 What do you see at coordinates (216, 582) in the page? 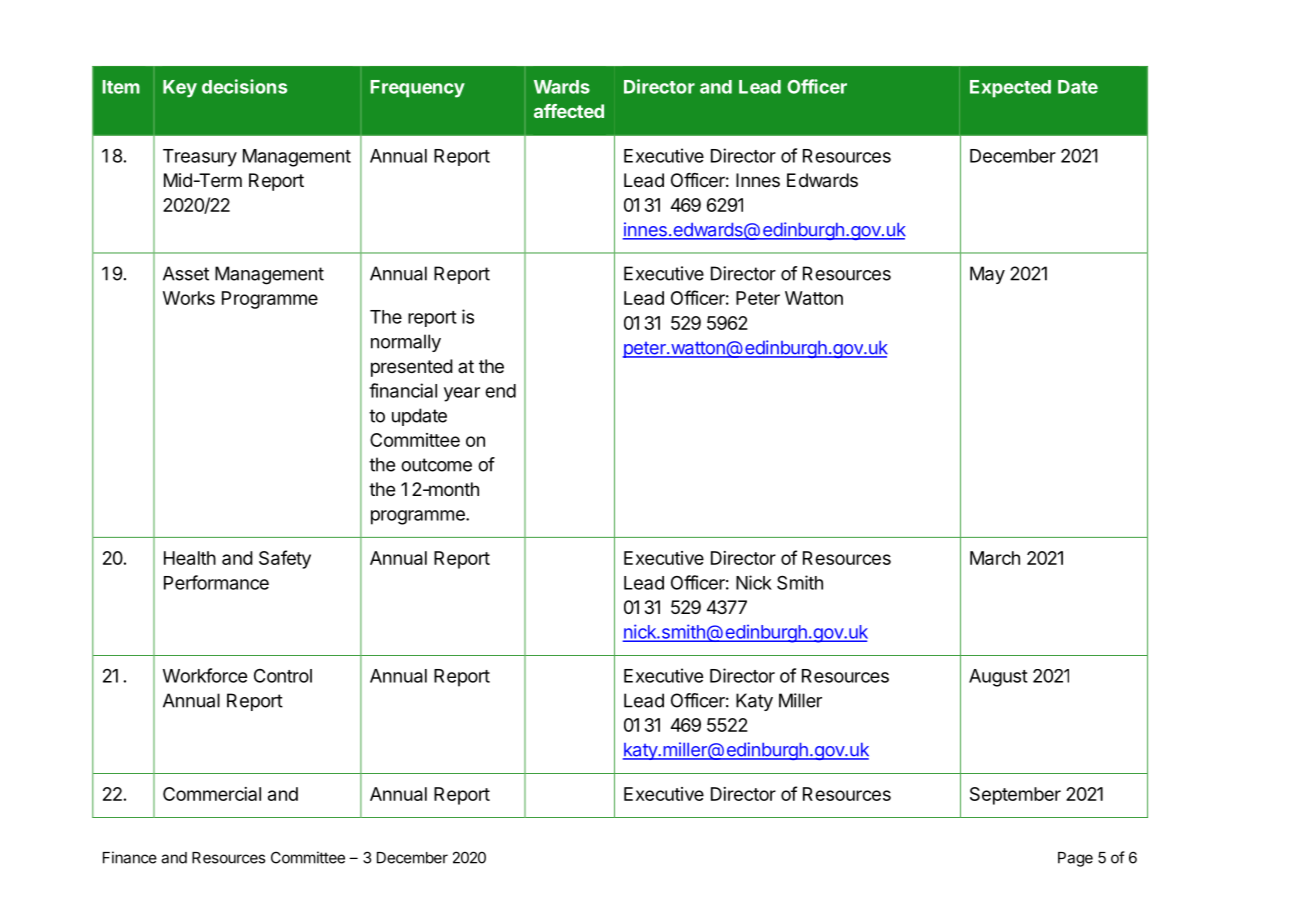
I see `Performance` at bounding box center [216, 582].
